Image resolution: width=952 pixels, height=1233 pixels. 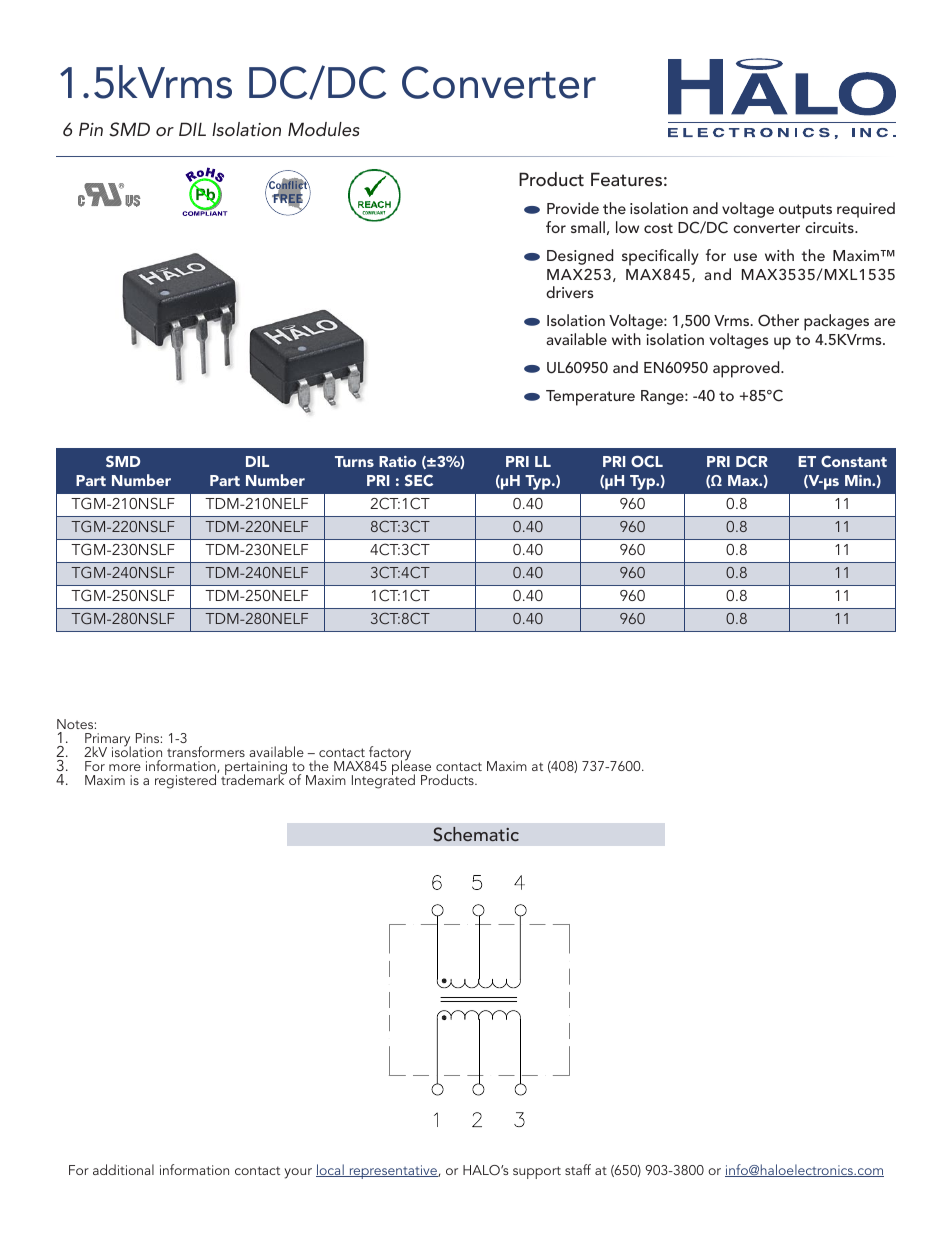 I want to click on Schematic, so click(x=476, y=834).
